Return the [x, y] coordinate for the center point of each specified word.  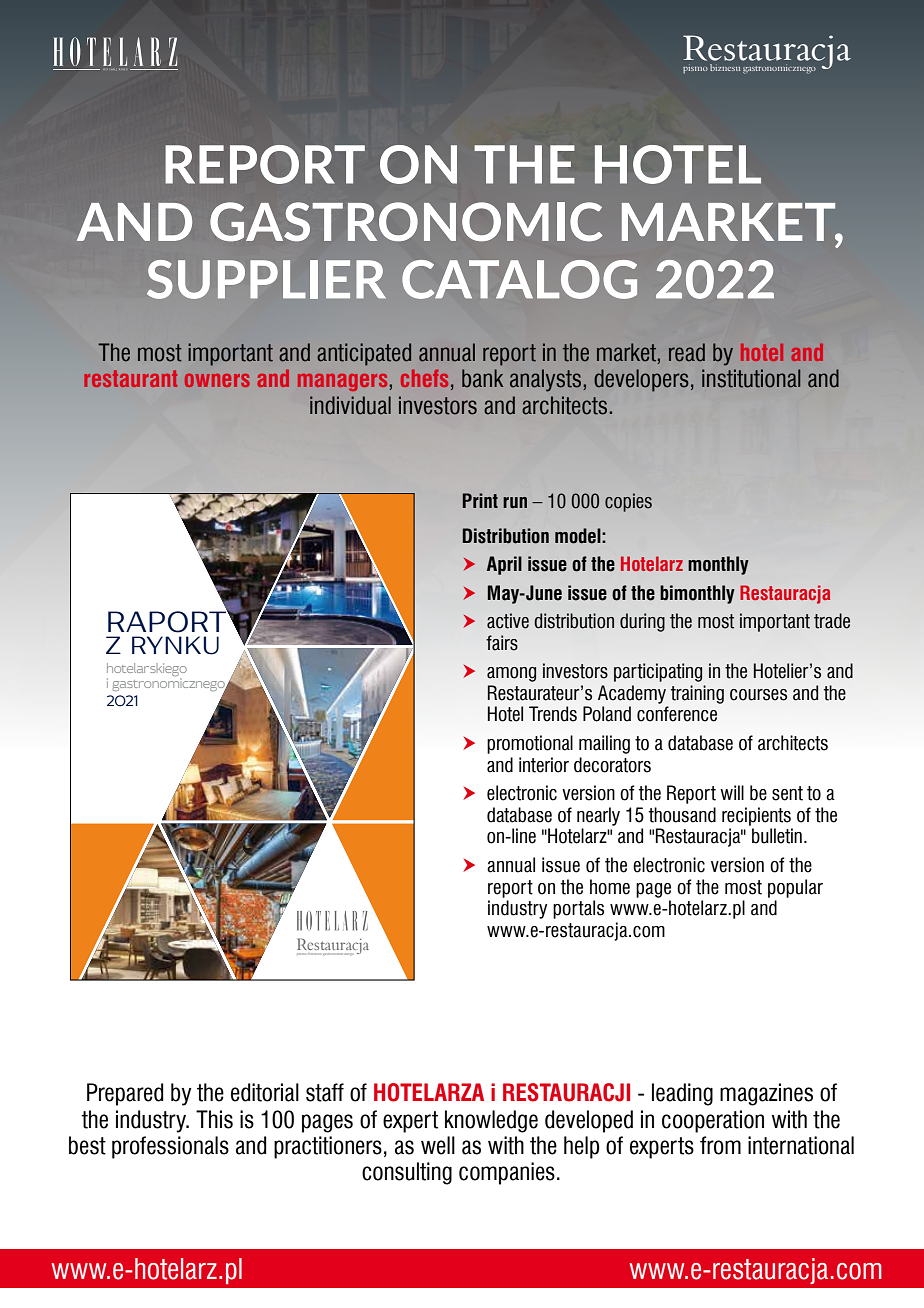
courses [758, 695]
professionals [170, 1147]
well [438, 1145]
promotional [530, 744]
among [511, 674]
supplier [266, 279]
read [687, 352]
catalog [519, 279]
